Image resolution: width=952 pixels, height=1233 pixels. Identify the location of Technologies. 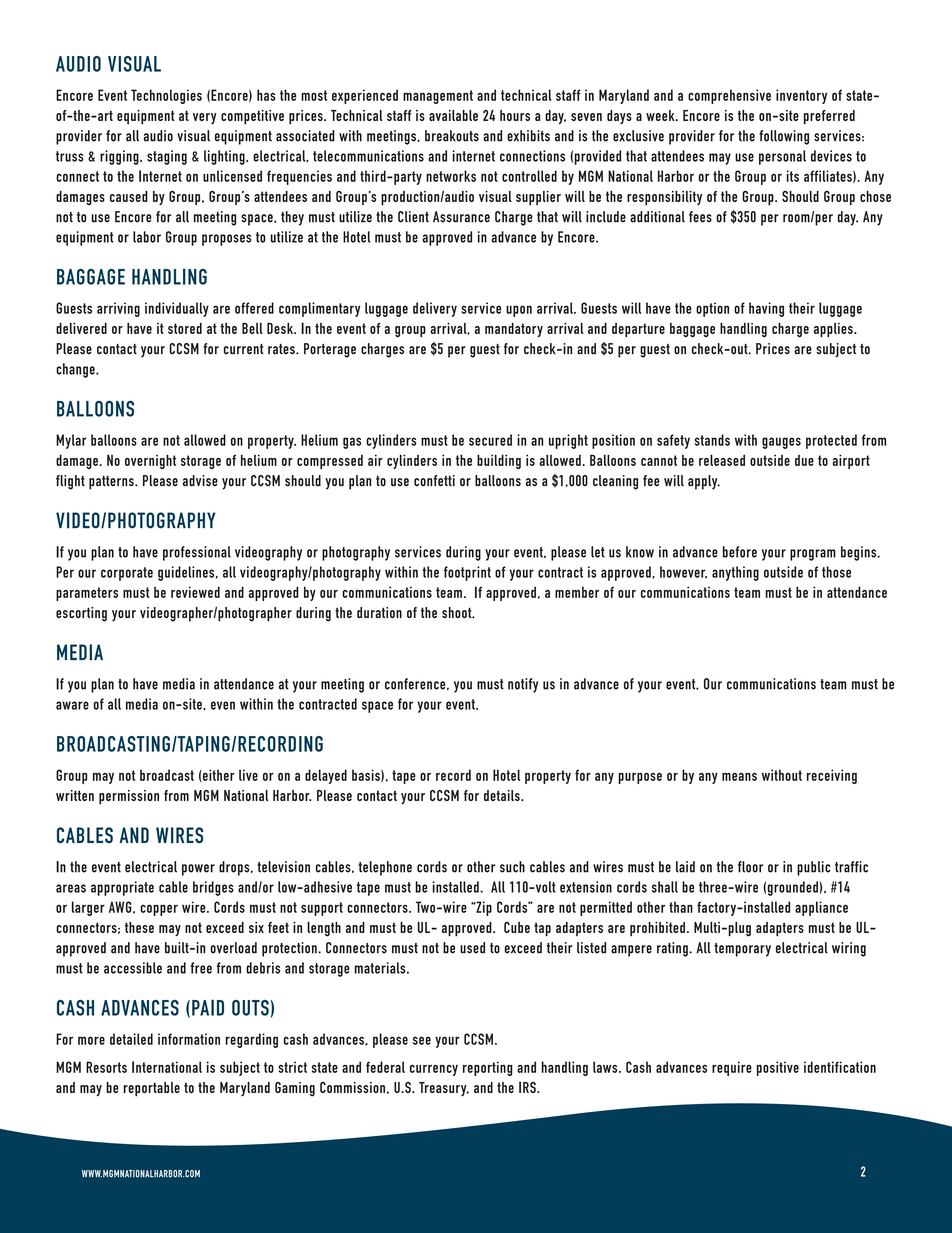
(166, 96).
